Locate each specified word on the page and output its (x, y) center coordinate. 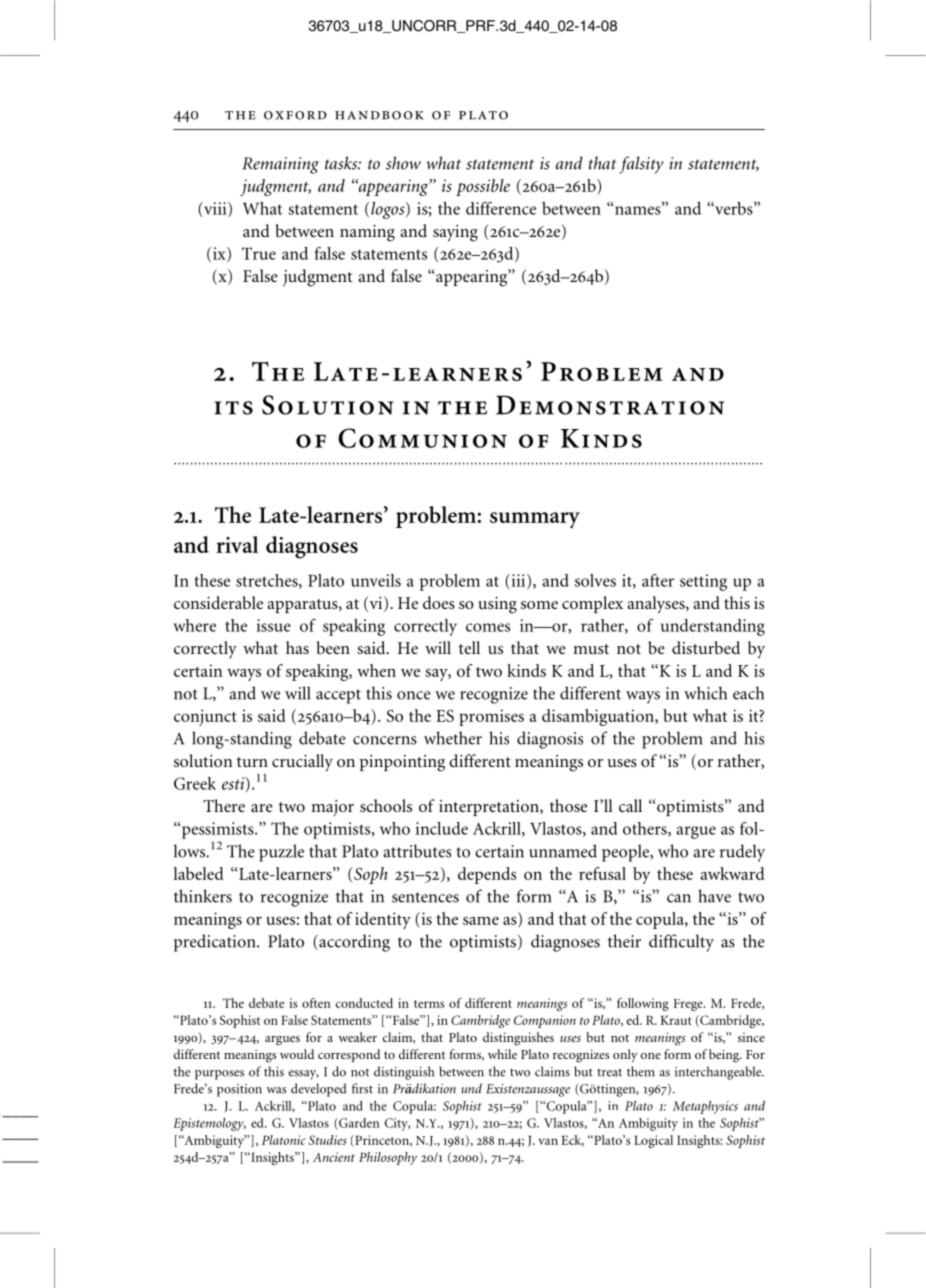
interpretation (490, 808)
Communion (422, 438)
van (548, 1141)
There (224, 805)
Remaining (280, 165)
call (630, 805)
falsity (642, 165)
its (233, 408)
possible (483, 187)
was (276, 1090)
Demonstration (610, 405)
